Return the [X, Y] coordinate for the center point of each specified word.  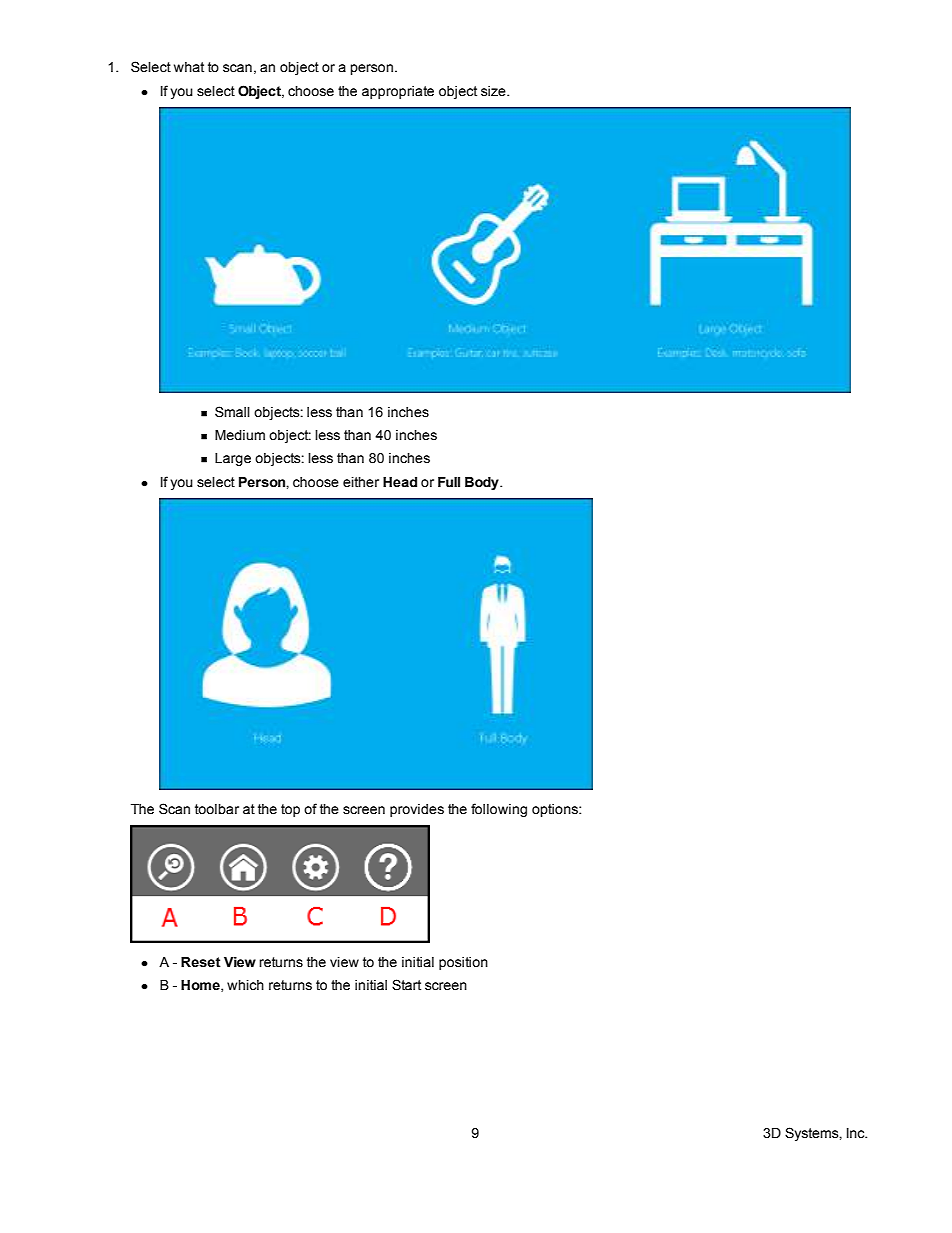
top [290, 810]
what [189, 67]
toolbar [217, 809]
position [463, 963]
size [494, 91]
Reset [201, 962]
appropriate [398, 92]
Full [449, 482]
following [499, 810]
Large [233, 459]
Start [406, 985]
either [361, 482]
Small [232, 412]
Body [483, 483]
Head [400, 482]
